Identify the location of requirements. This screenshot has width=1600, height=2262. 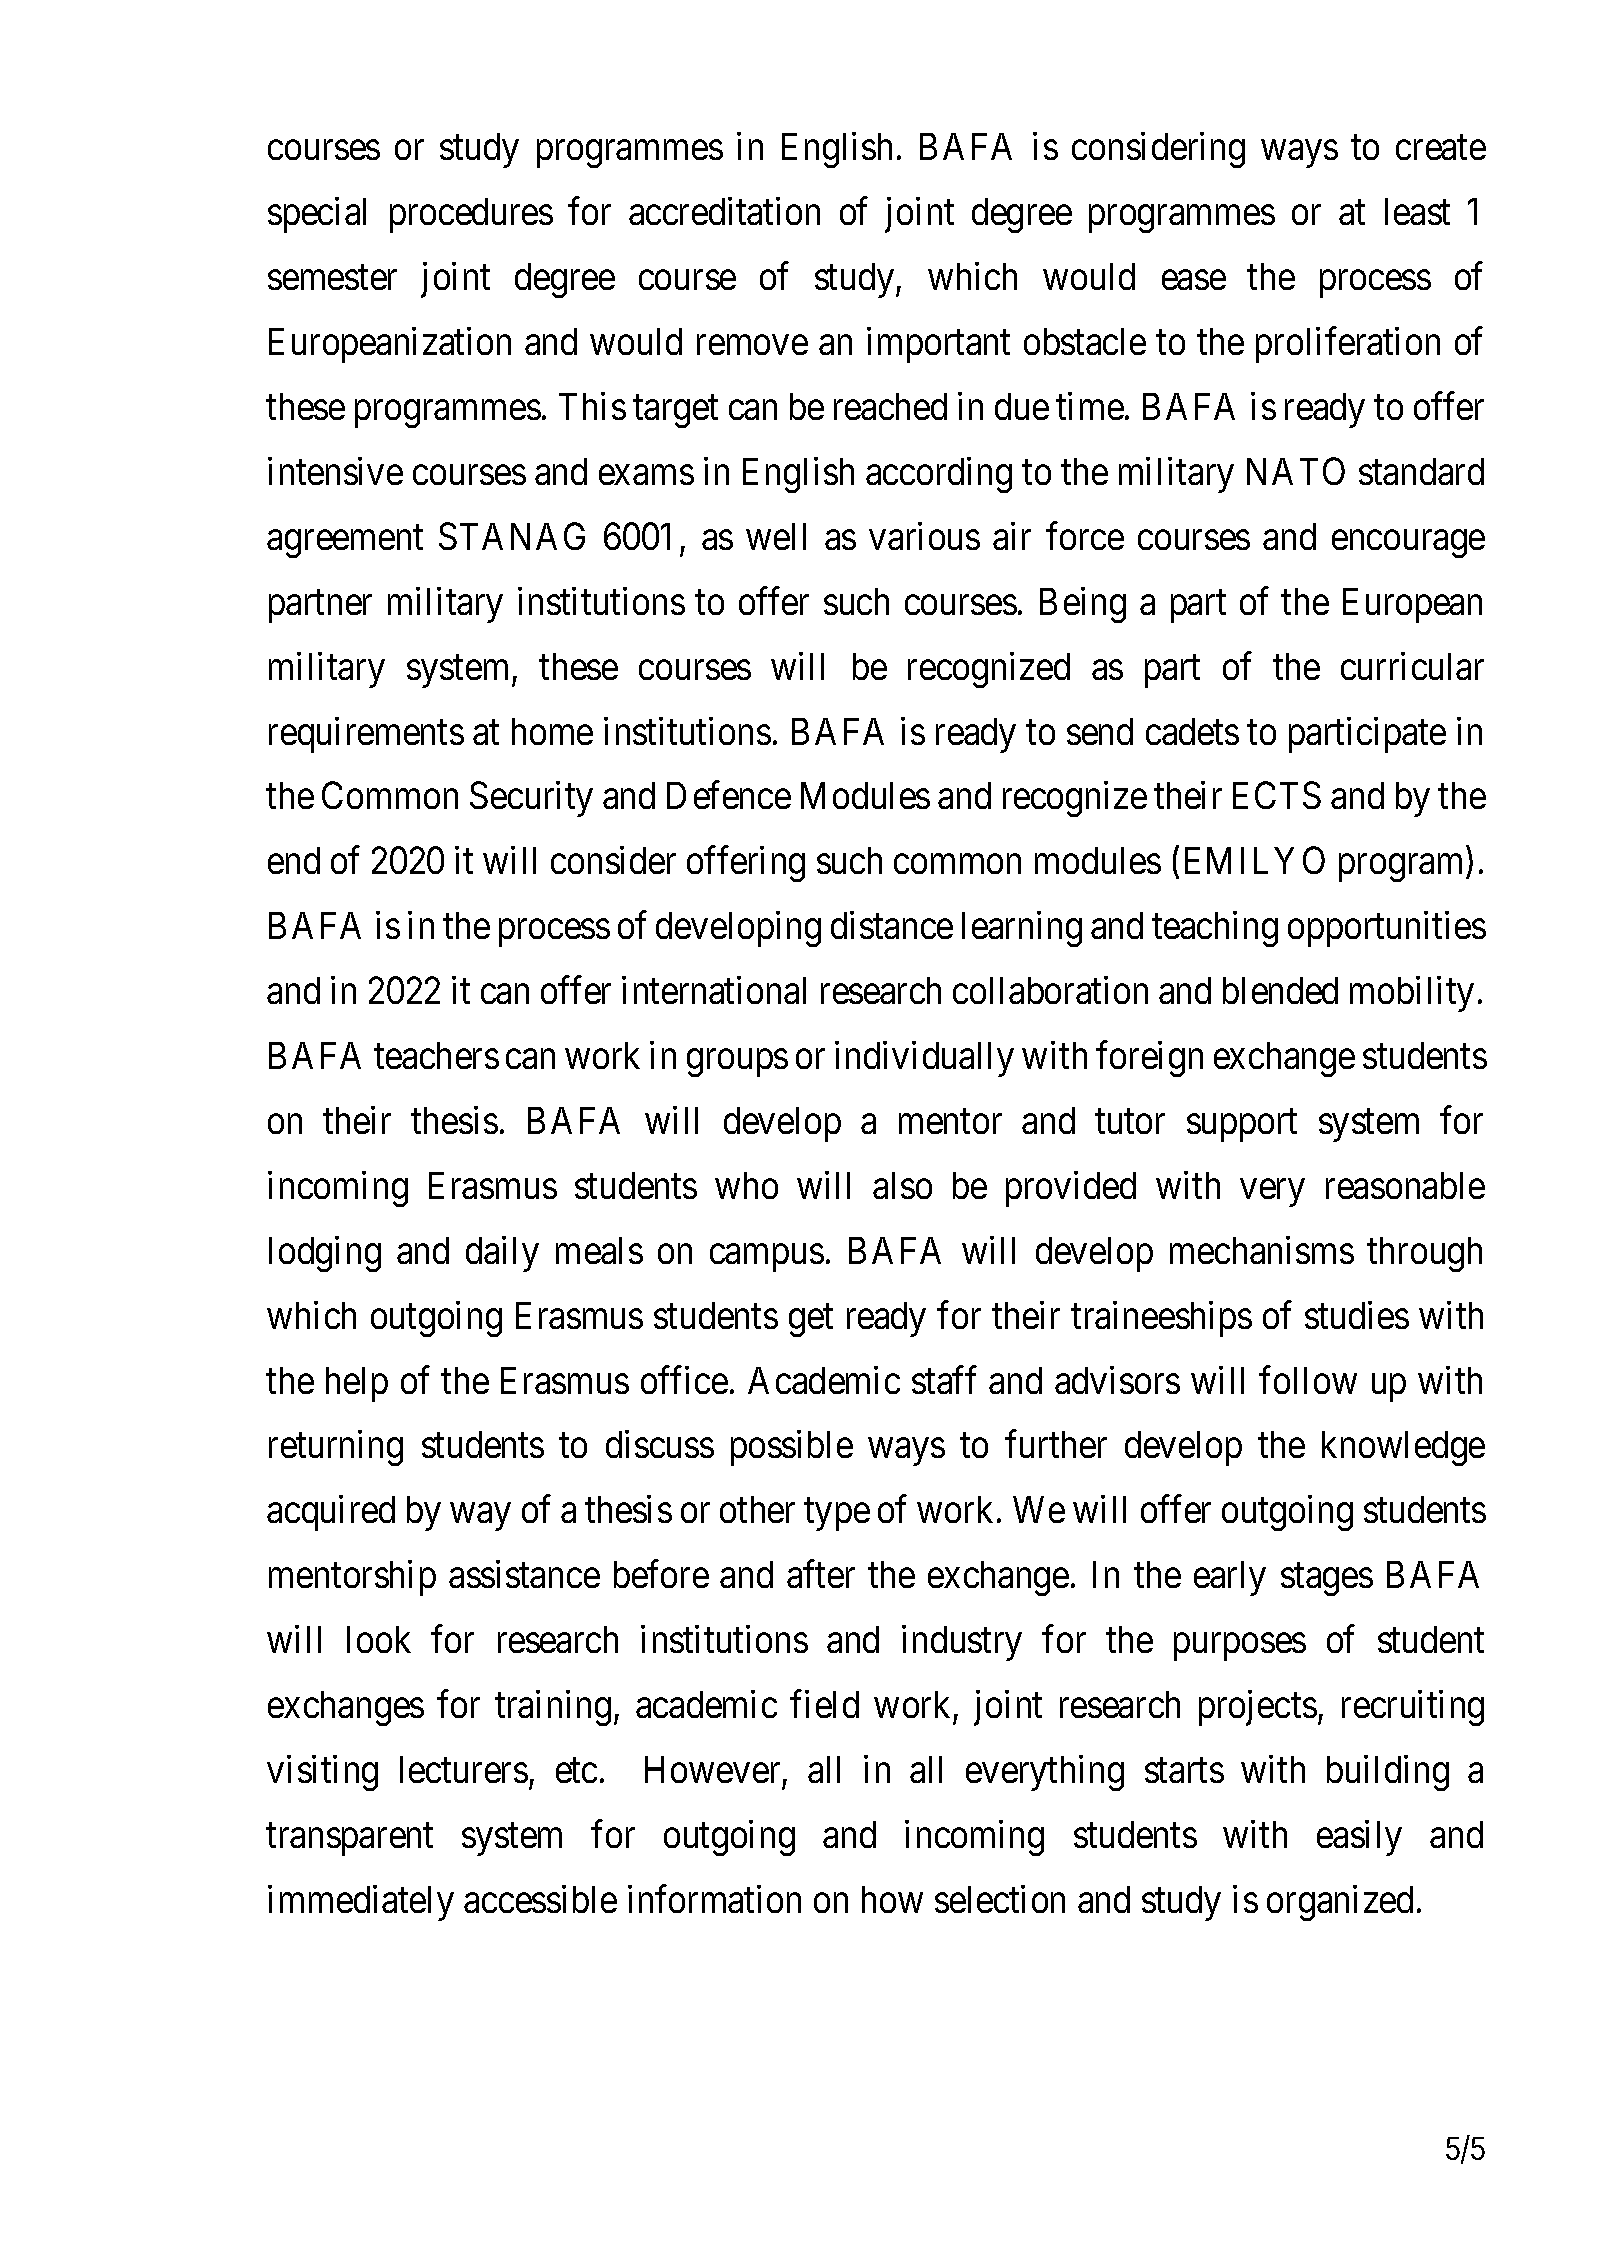
(366, 735).
